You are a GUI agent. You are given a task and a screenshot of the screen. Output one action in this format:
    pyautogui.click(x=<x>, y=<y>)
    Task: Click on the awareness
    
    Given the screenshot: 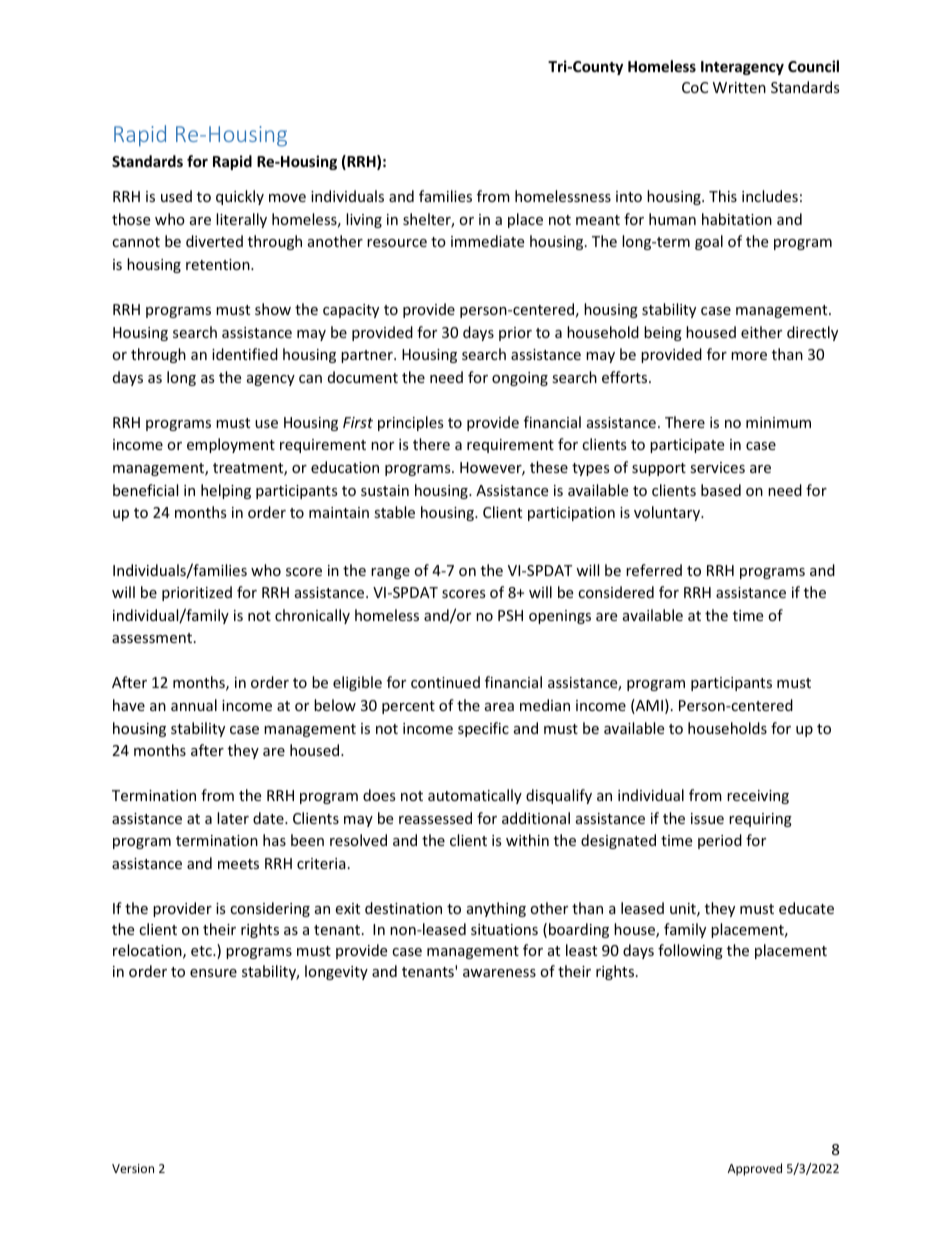 What is the action you would take?
    pyautogui.click(x=499, y=973)
